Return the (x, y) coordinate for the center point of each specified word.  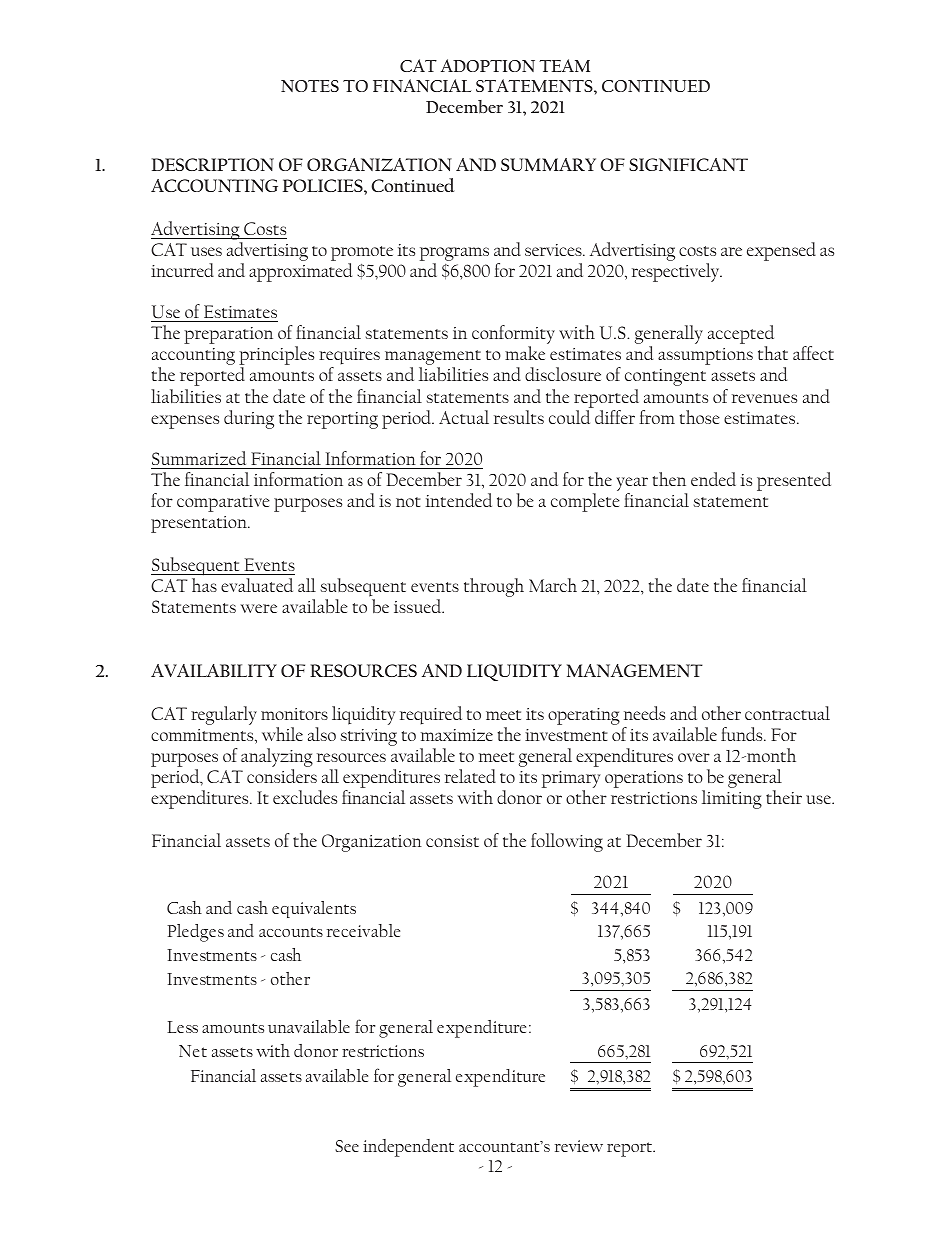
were (259, 608)
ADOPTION (488, 65)
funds (743, 734)
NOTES (310, 86)
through (494, 587)
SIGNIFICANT (688, 164)
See (347, 1146)
